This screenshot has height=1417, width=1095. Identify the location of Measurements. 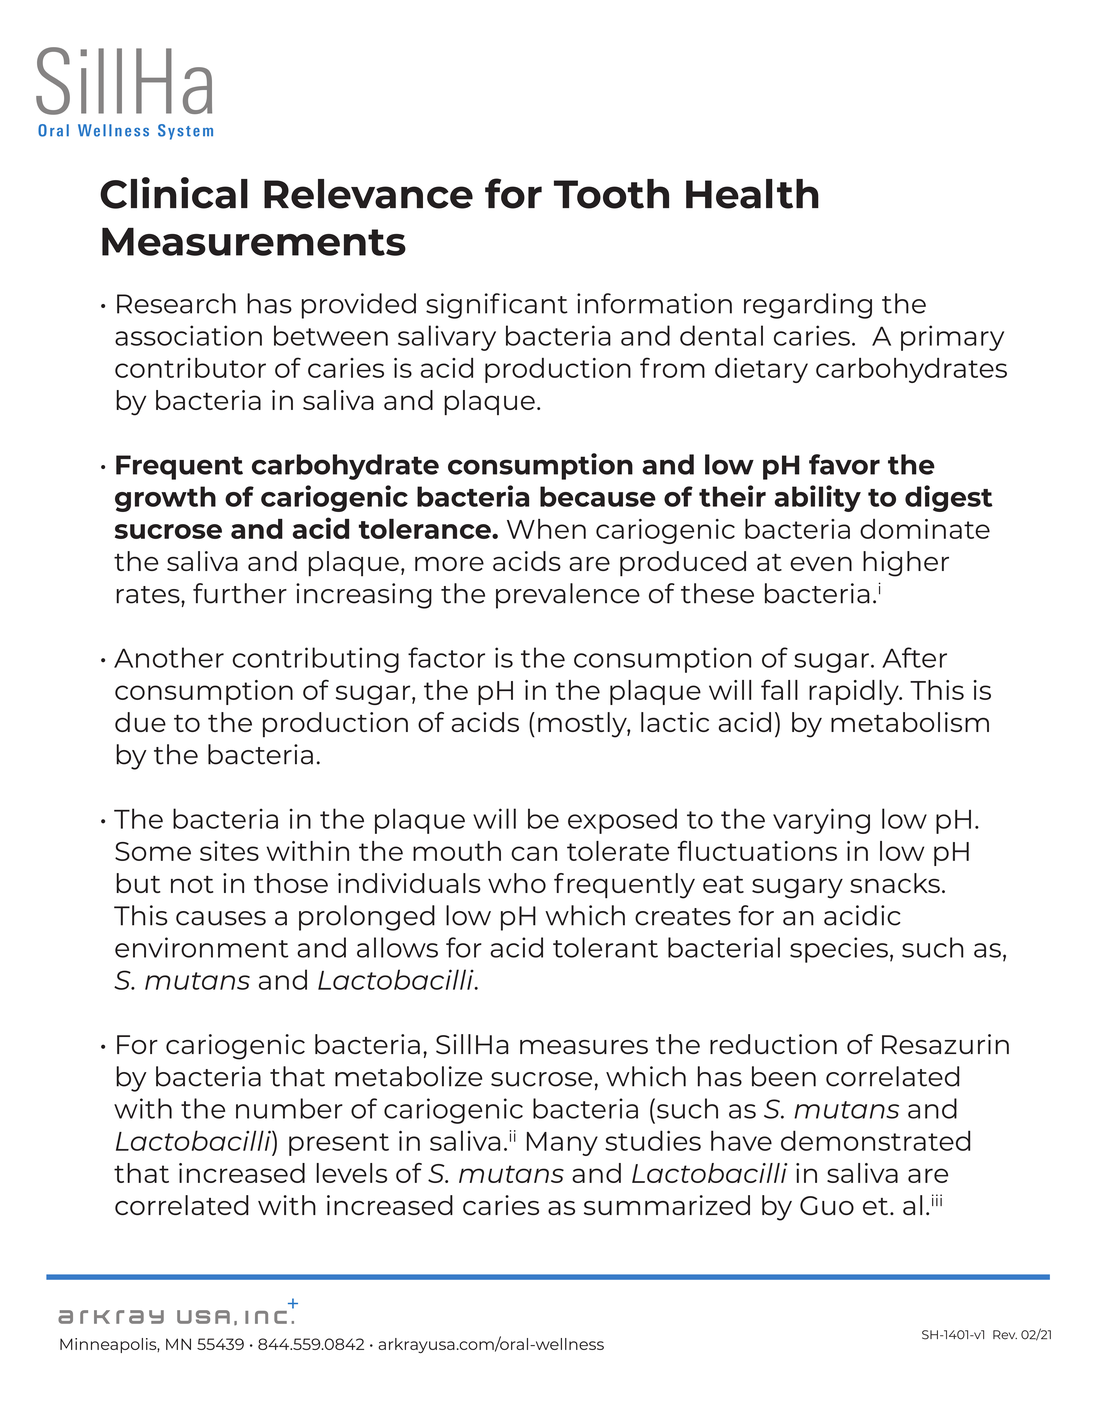
(254, 242).
